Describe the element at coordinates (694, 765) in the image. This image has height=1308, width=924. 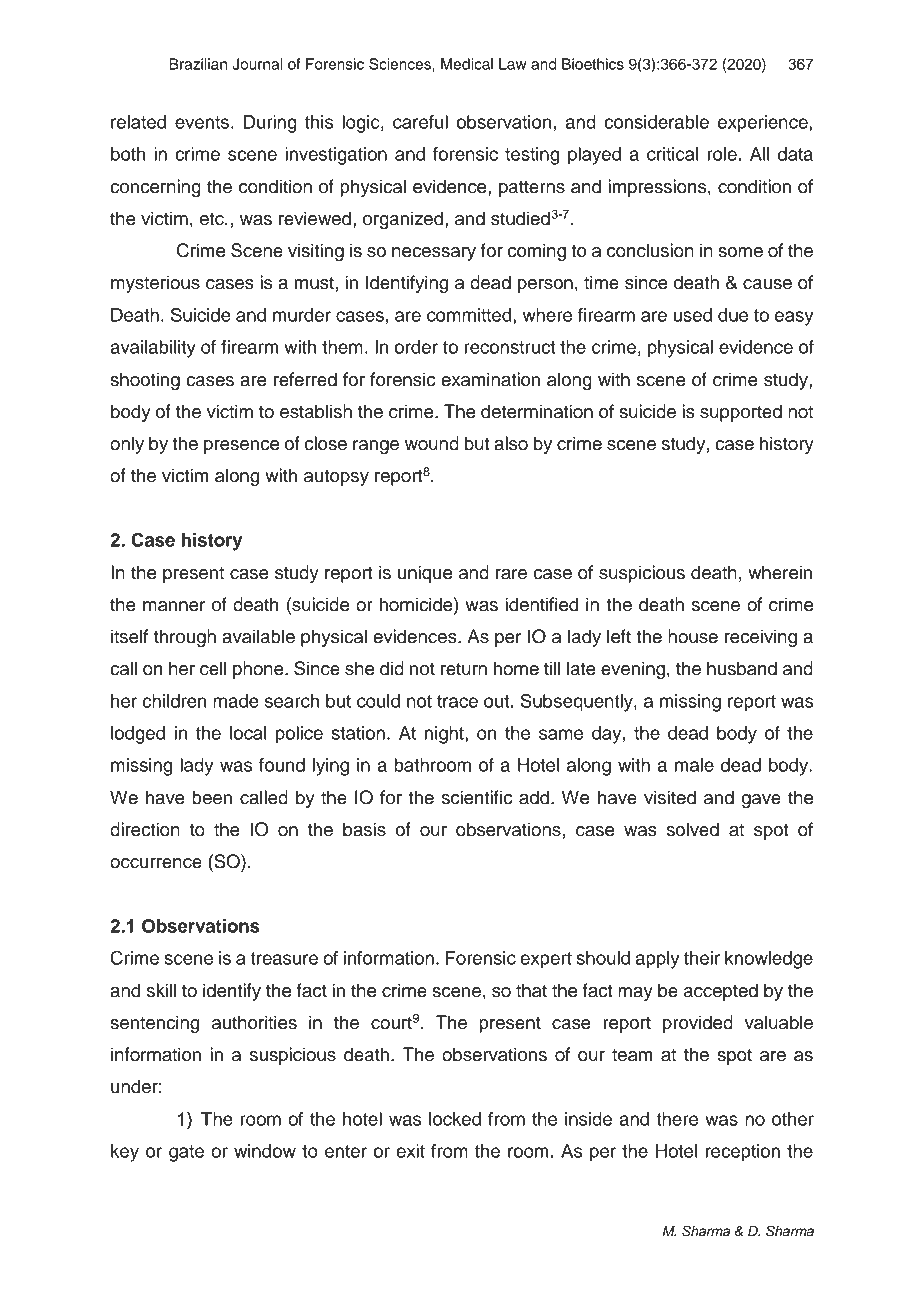
I see `male` at that location.
